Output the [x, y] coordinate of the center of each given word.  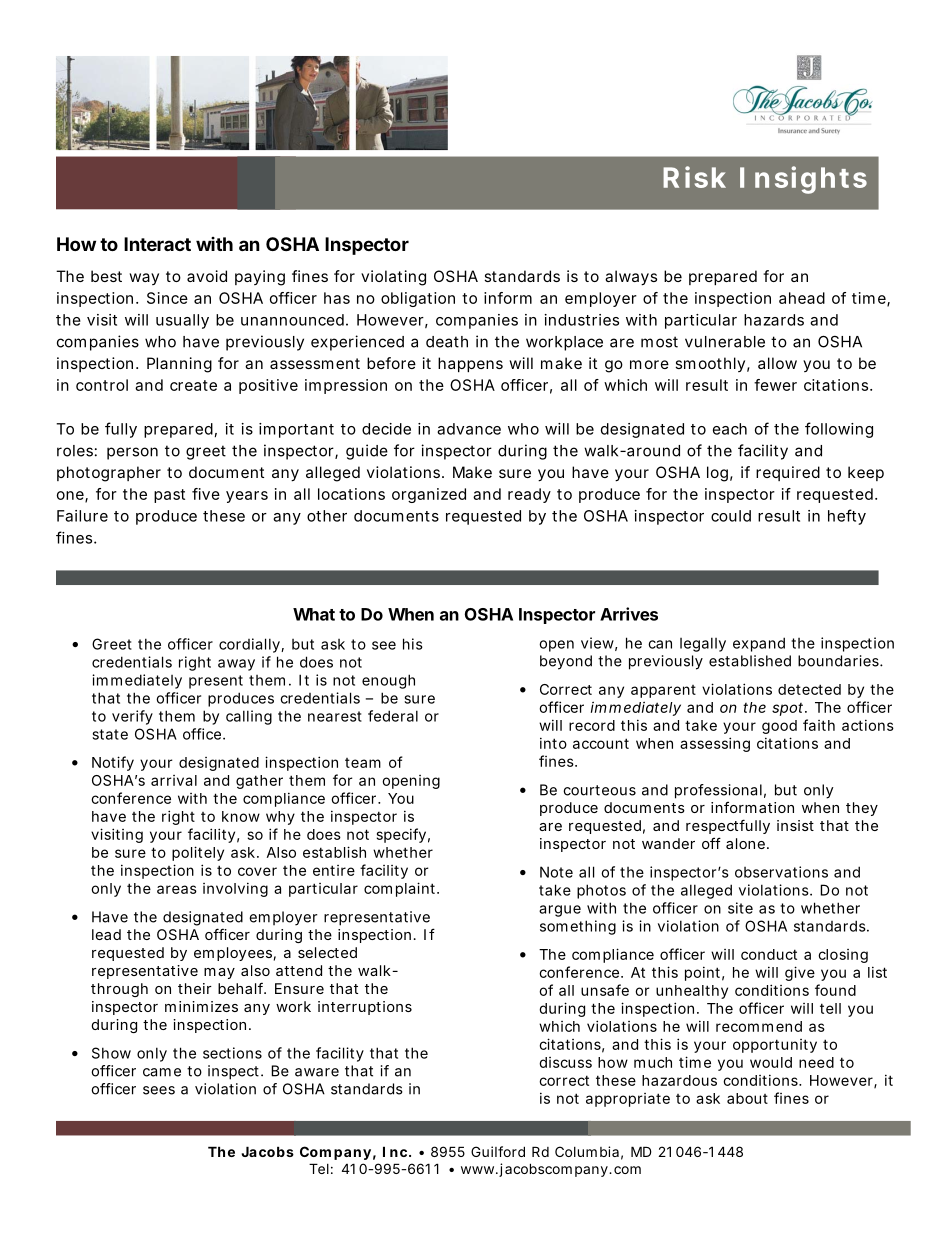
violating [393, 278]
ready [529, 495]
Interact [157, 244]
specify [401, 835]
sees [159, 1090]
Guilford [498, 1151]
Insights [803, 180]
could [731, 516]
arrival [174, 780]
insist [795, 825]
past [169, 496]
